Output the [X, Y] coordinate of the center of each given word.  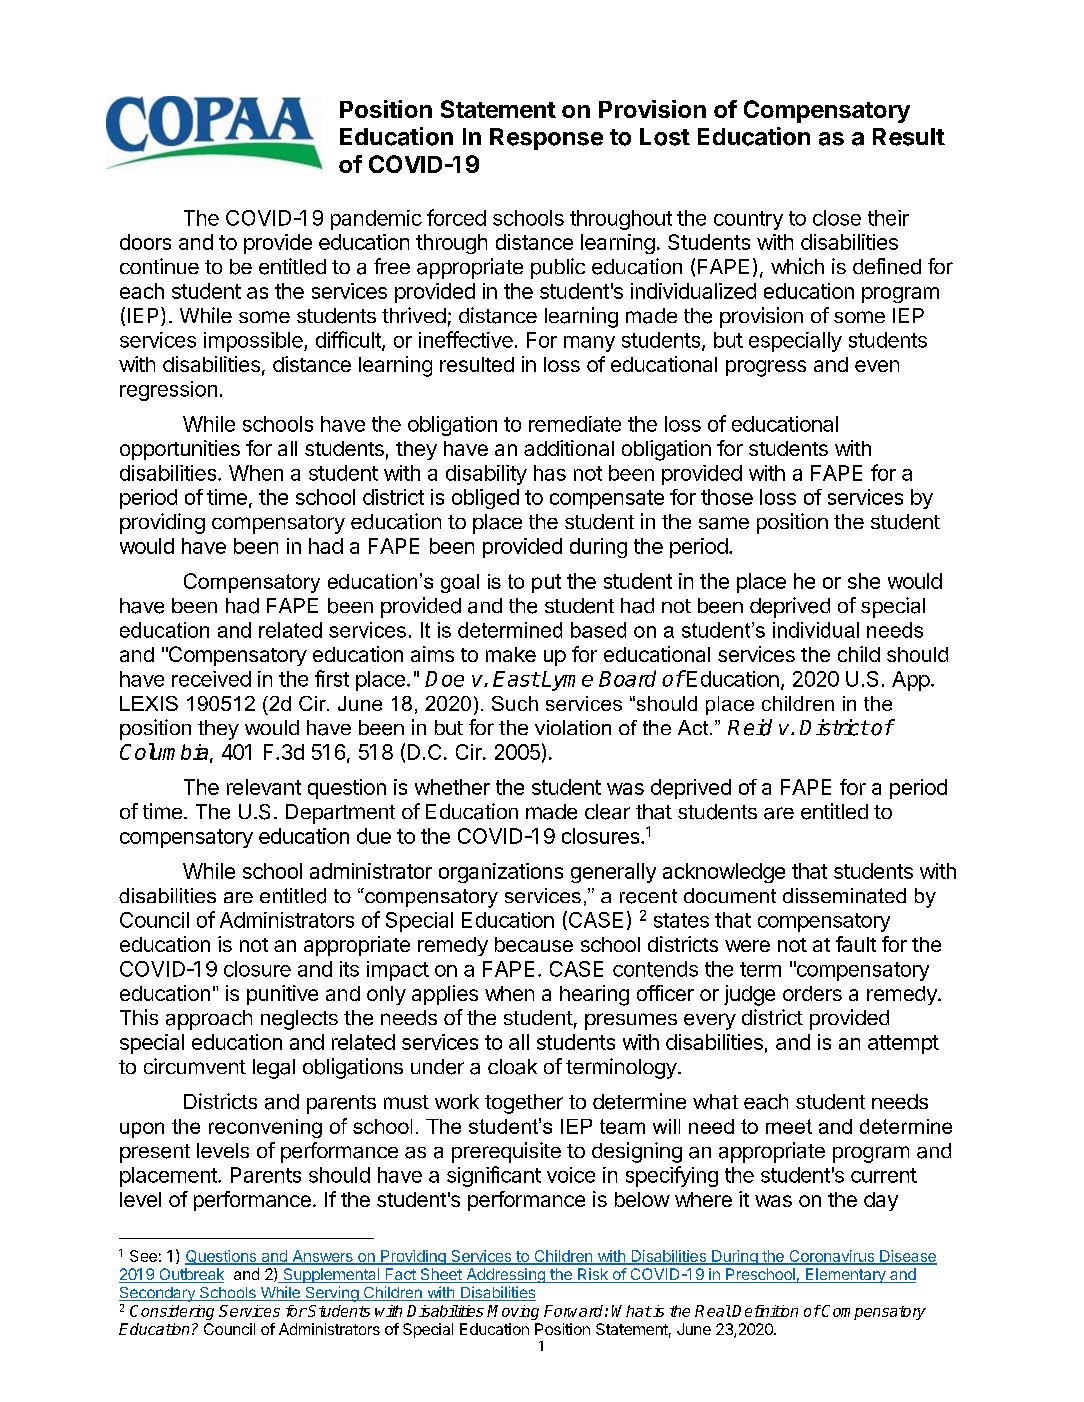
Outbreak [190, 1275]
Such [515, 703]
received [211, 679]
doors [145, 242]
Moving [513, 1312]
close [837, 218]
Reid [750, 727]
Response [546, 139]
